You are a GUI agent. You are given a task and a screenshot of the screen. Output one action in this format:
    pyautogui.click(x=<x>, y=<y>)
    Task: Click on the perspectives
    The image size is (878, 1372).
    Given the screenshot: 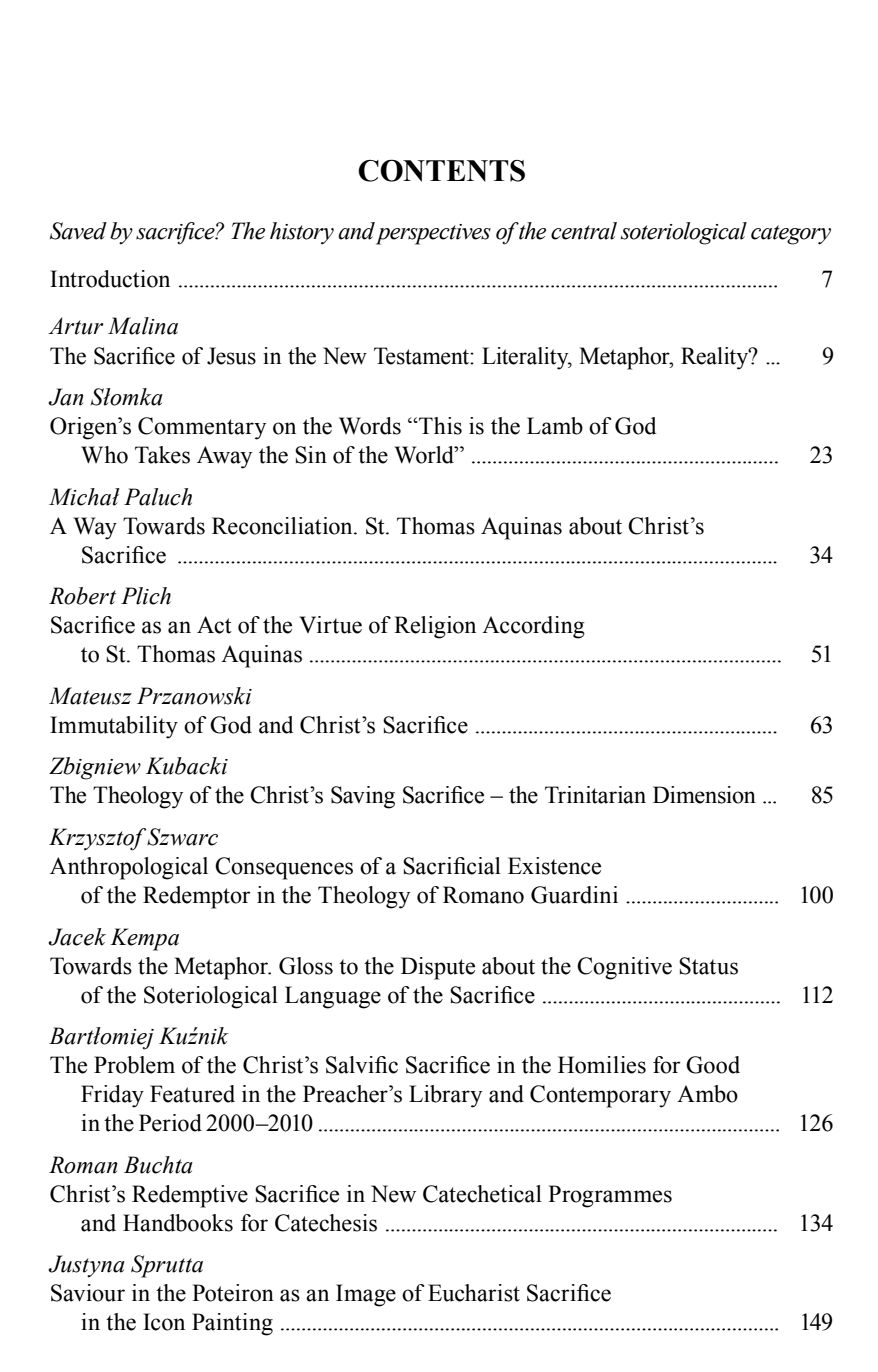 What is the action you would take?
    pyautogui.click(x=433, y=234)
